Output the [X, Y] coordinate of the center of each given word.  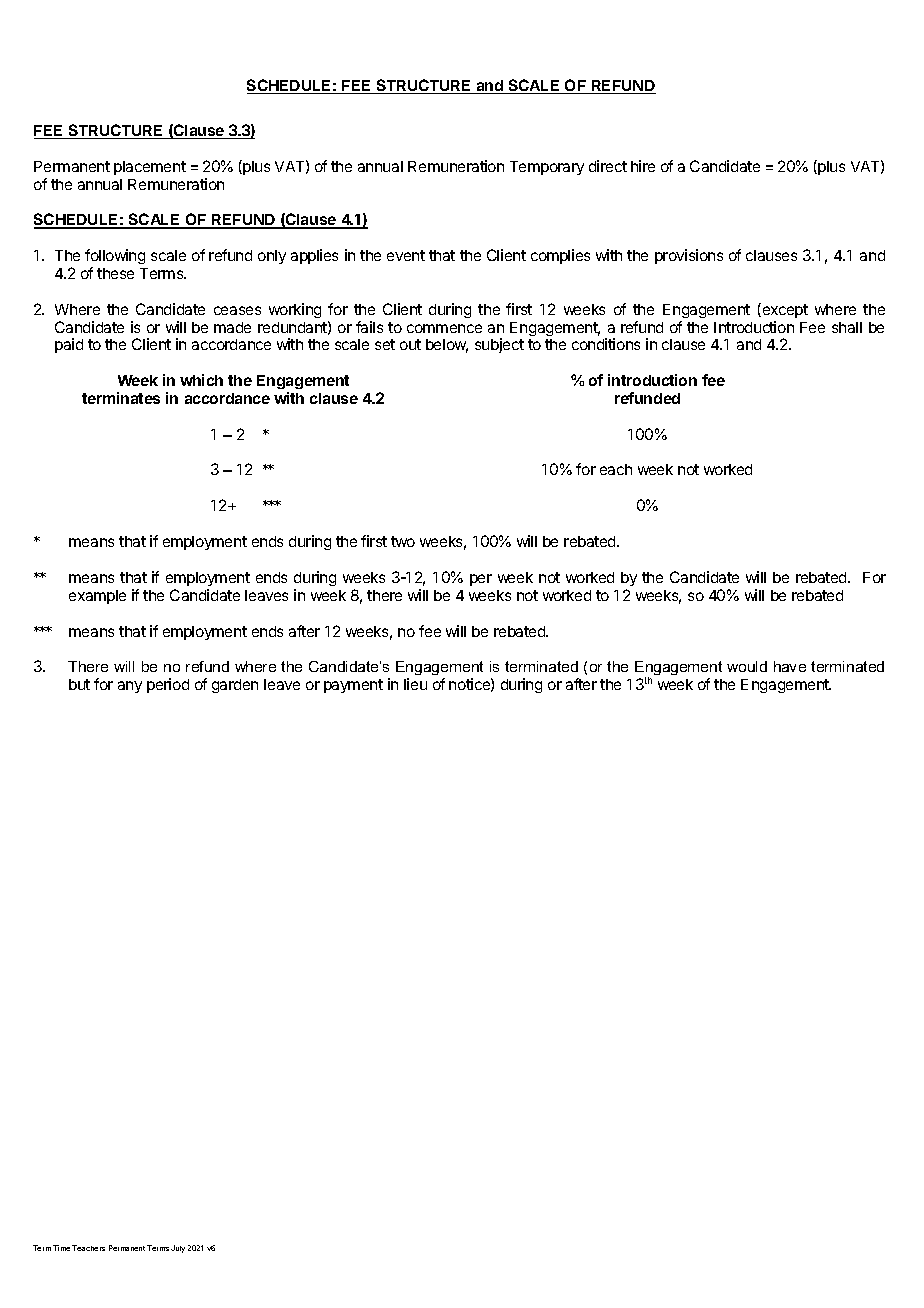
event [406, 255]
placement [150, 168]
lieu [415, 684]
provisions [689, 256]
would [747, 666]
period [168, 685]
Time [61, 1248]
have [790, 666]
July [178, 1249]
